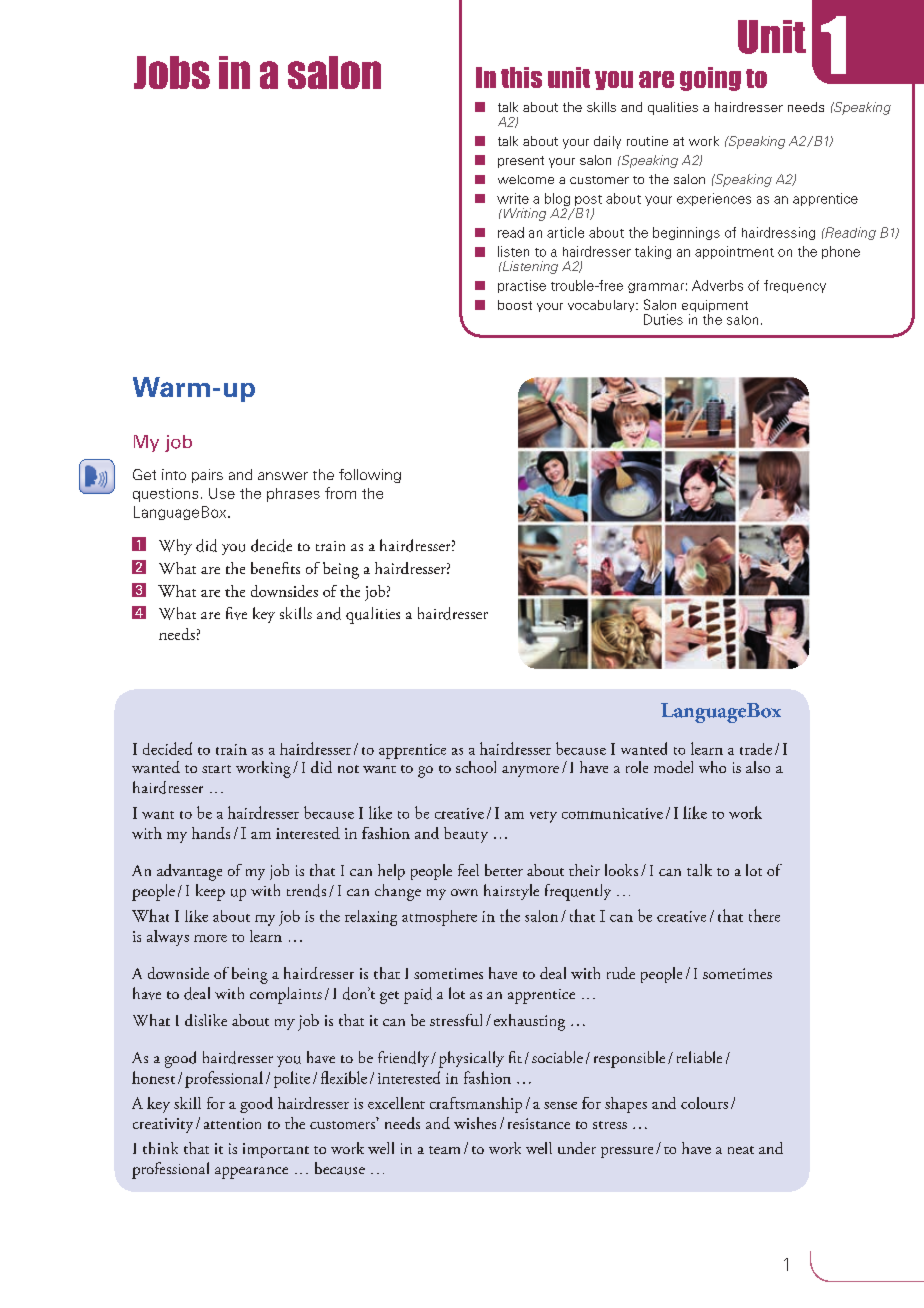  What do you see at coordinates (521, 77) in the screenshot?
I see `this` at bounding box center [521, 77].
